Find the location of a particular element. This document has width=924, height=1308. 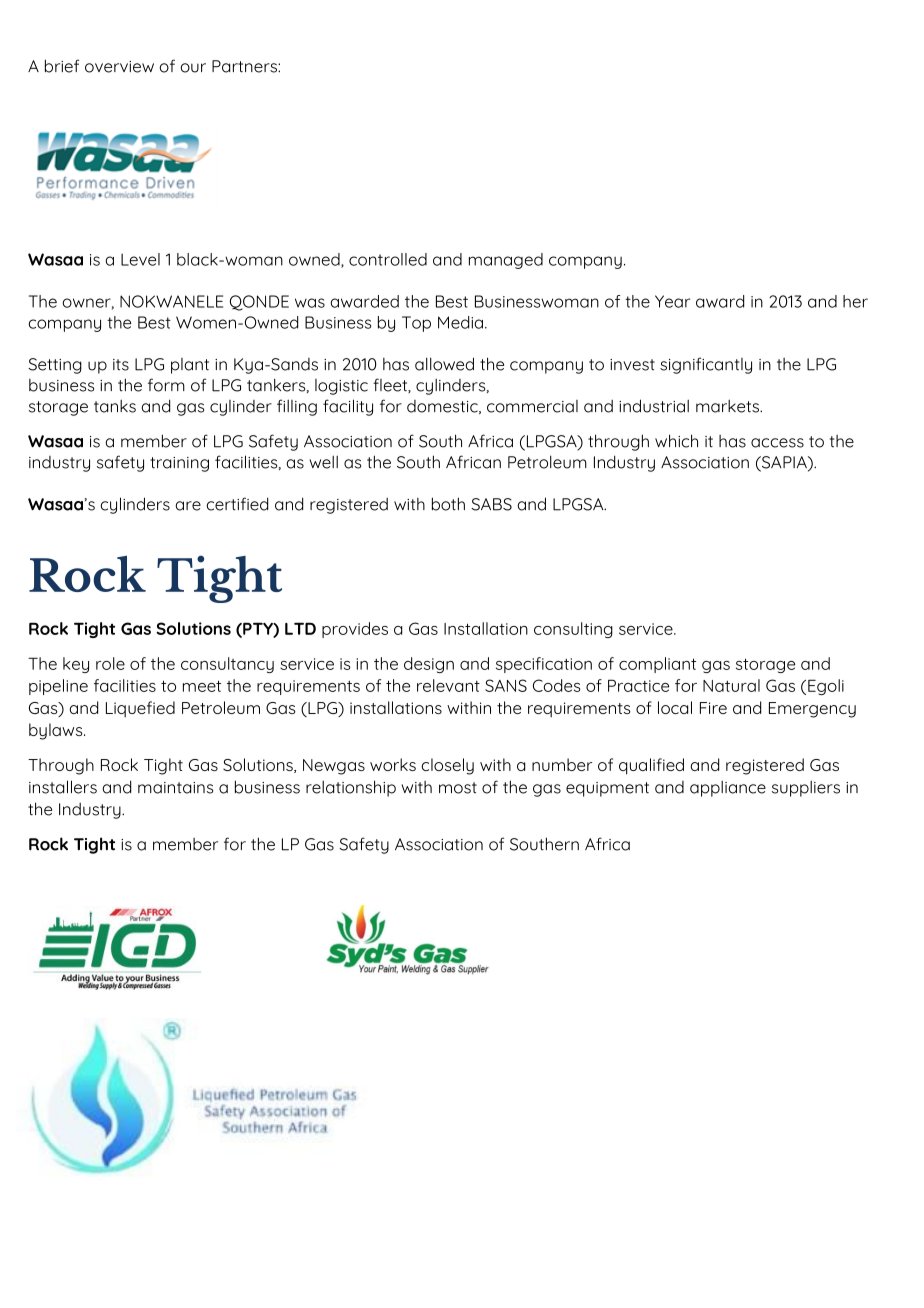

Year is located at coordinates (672, 301).
